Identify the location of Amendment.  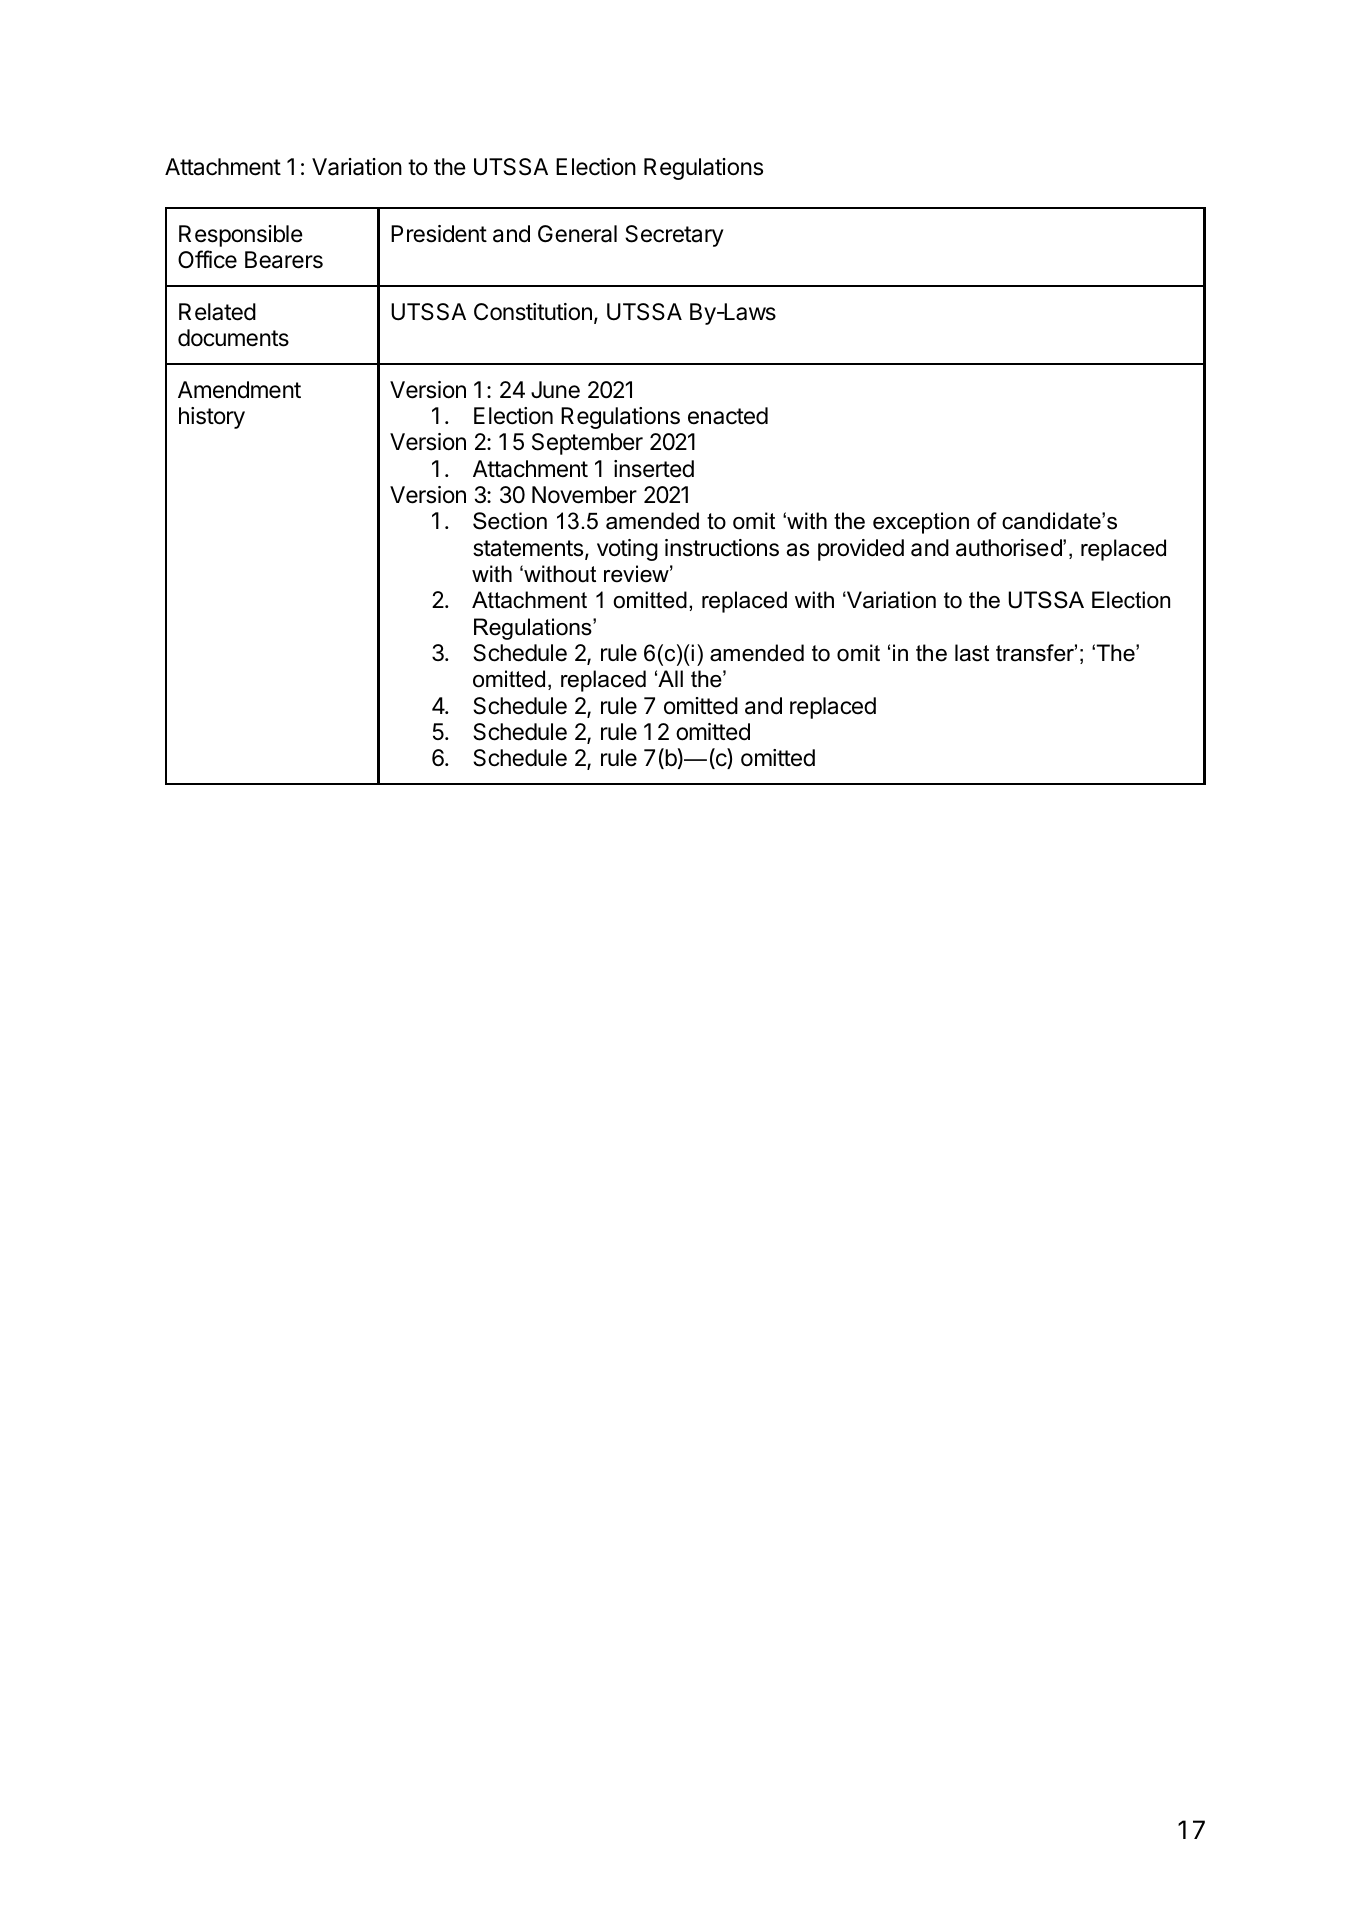
(239, 390).
